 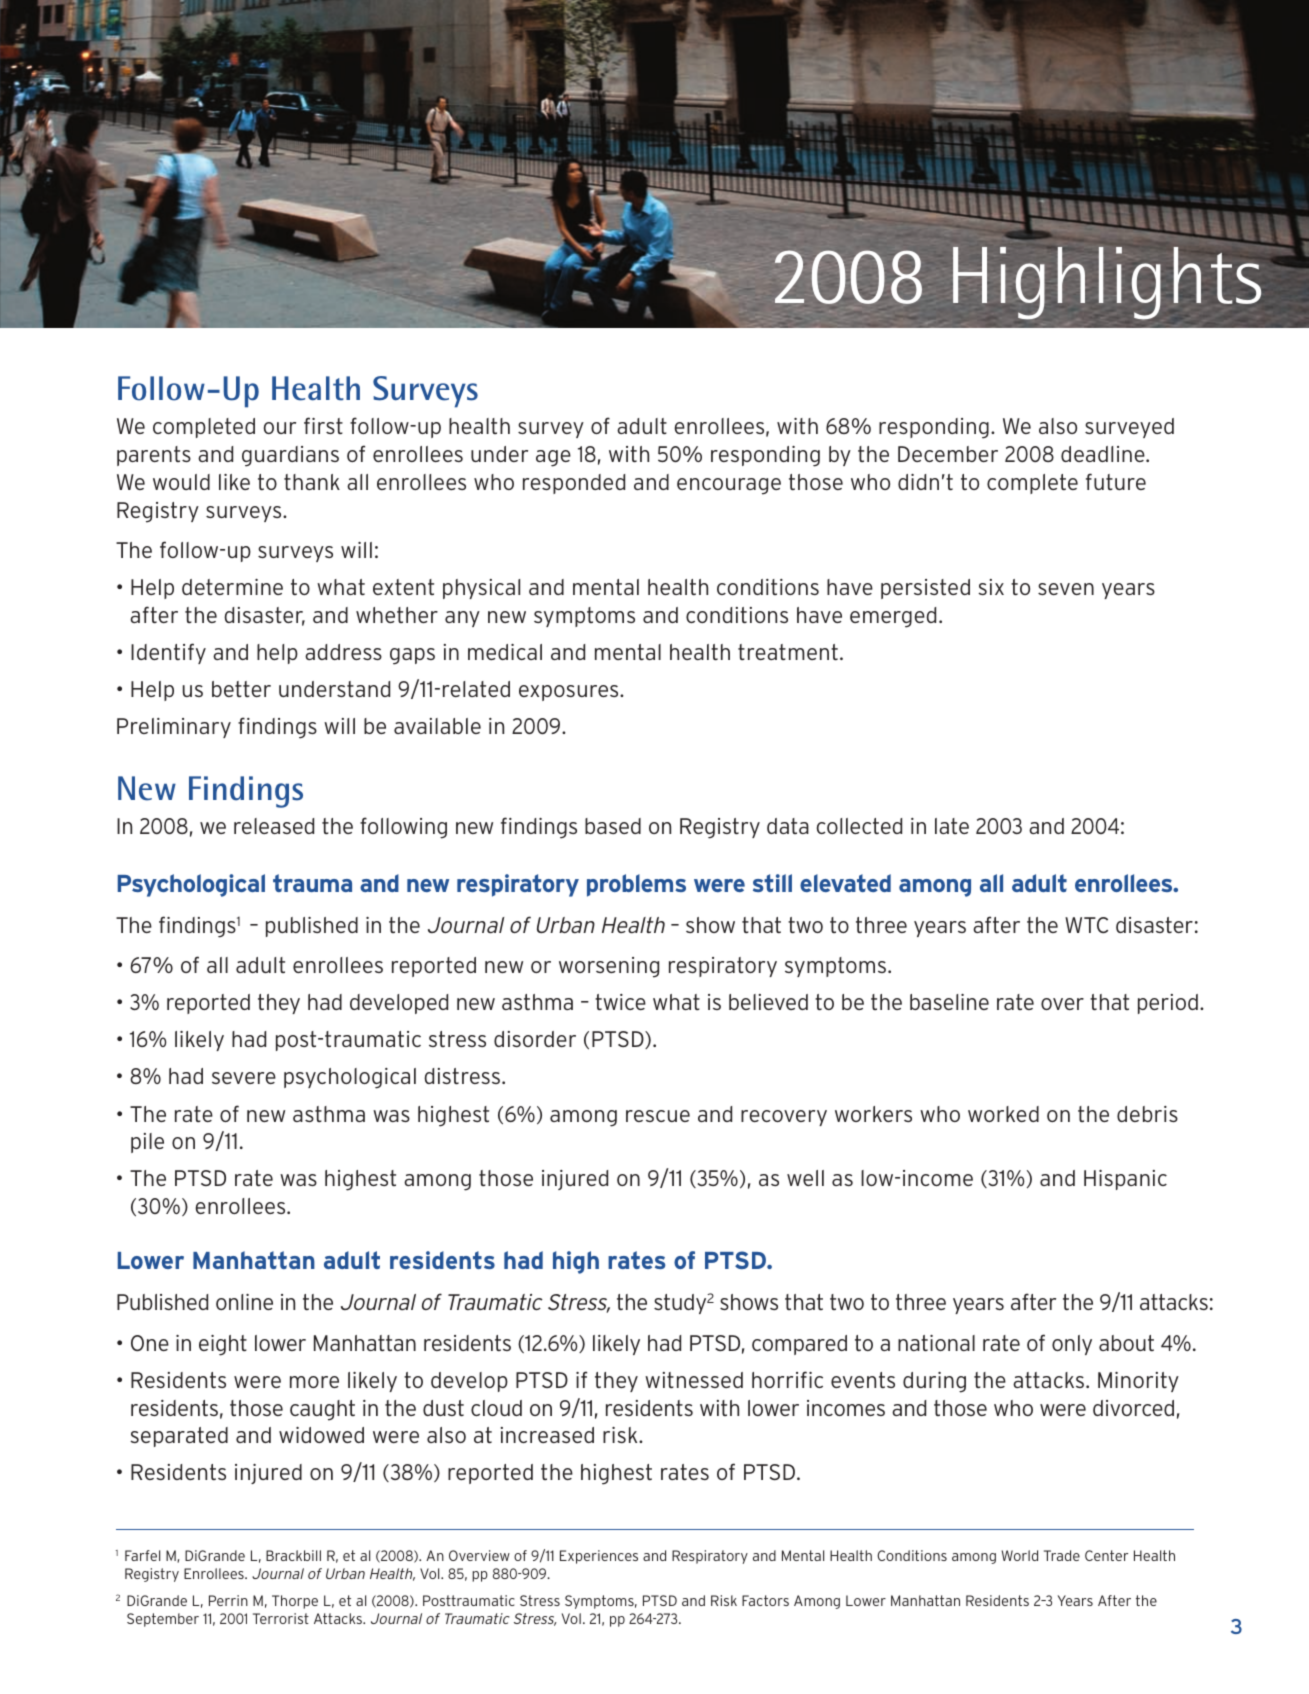 What do you see at coordinates (1086, 925) in the screenshot?
I see `WTC` at bounding box center [1086, 925].
